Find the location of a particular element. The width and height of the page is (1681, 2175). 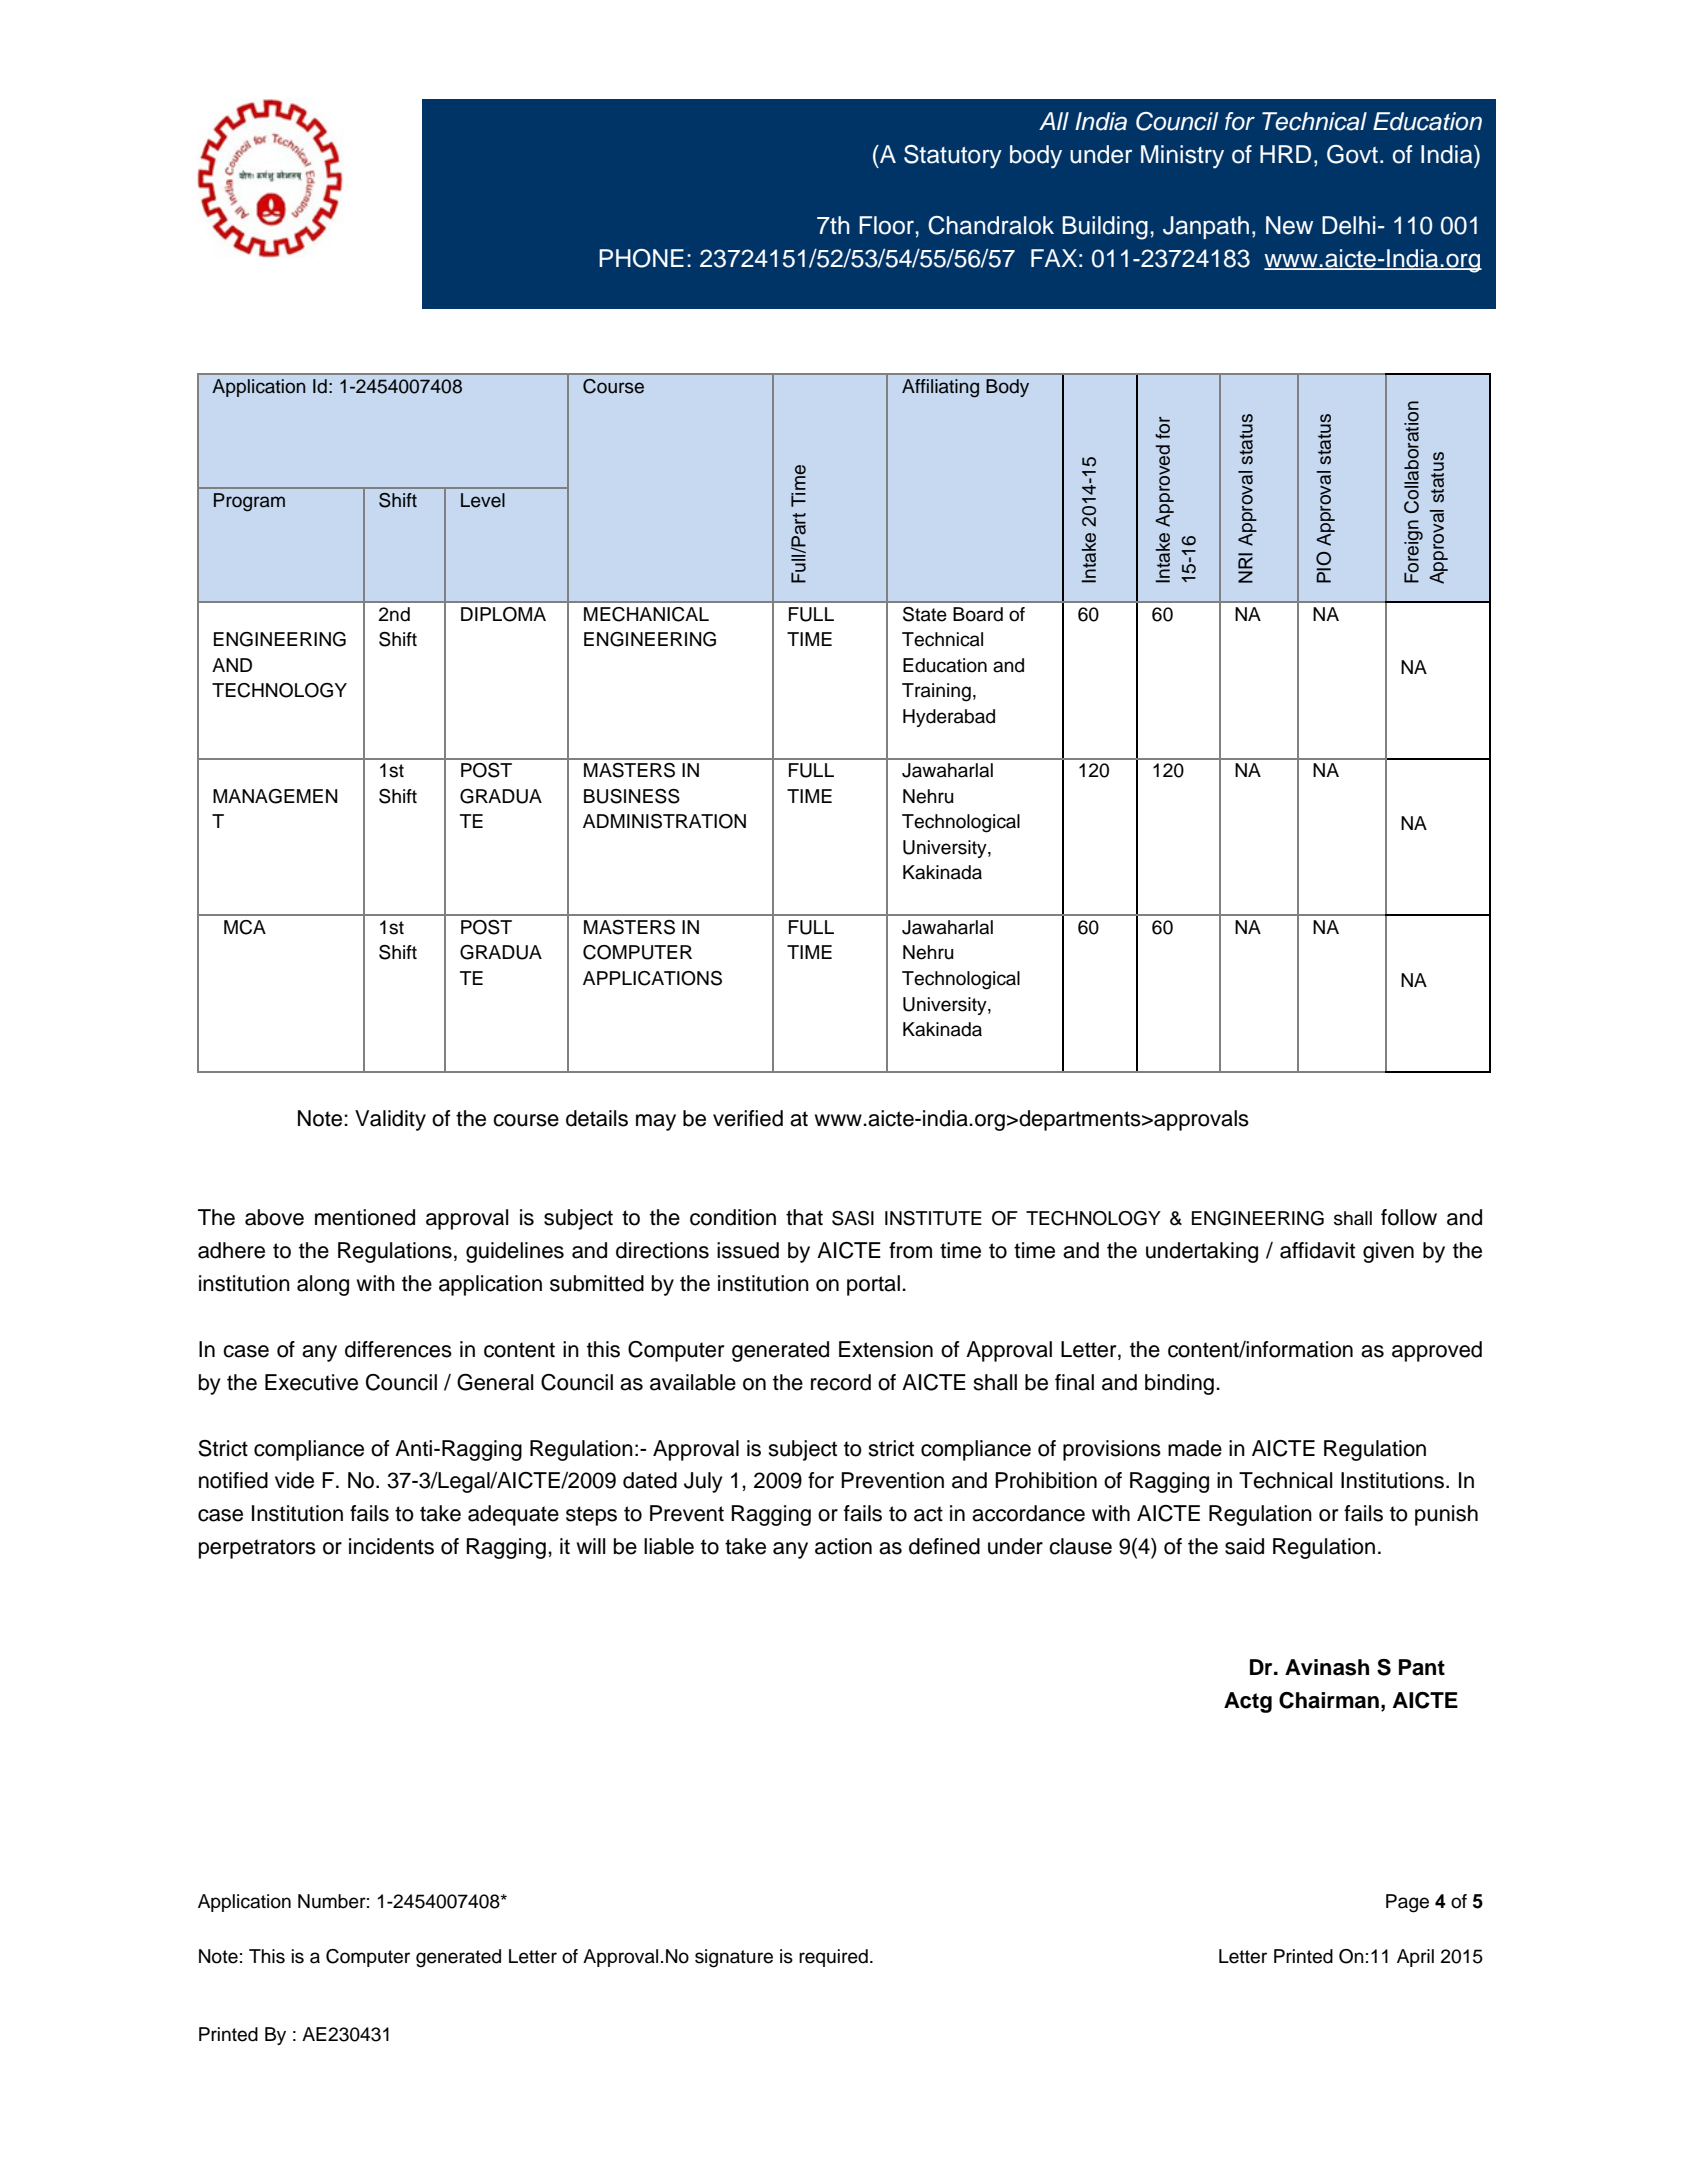

follow is located at coordinates (1409, 1217).
